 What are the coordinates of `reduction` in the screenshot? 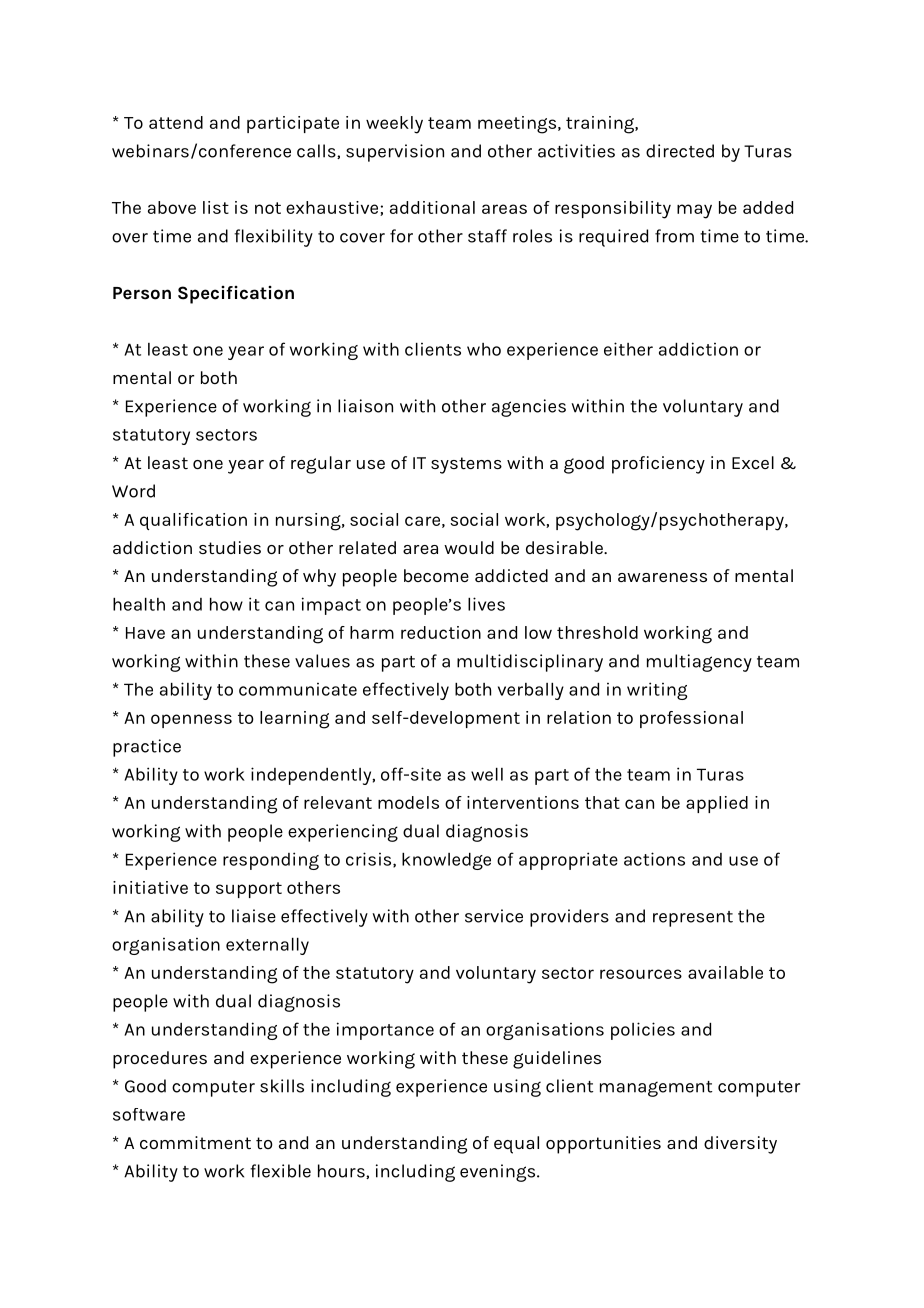 It's located at (441, 632).
